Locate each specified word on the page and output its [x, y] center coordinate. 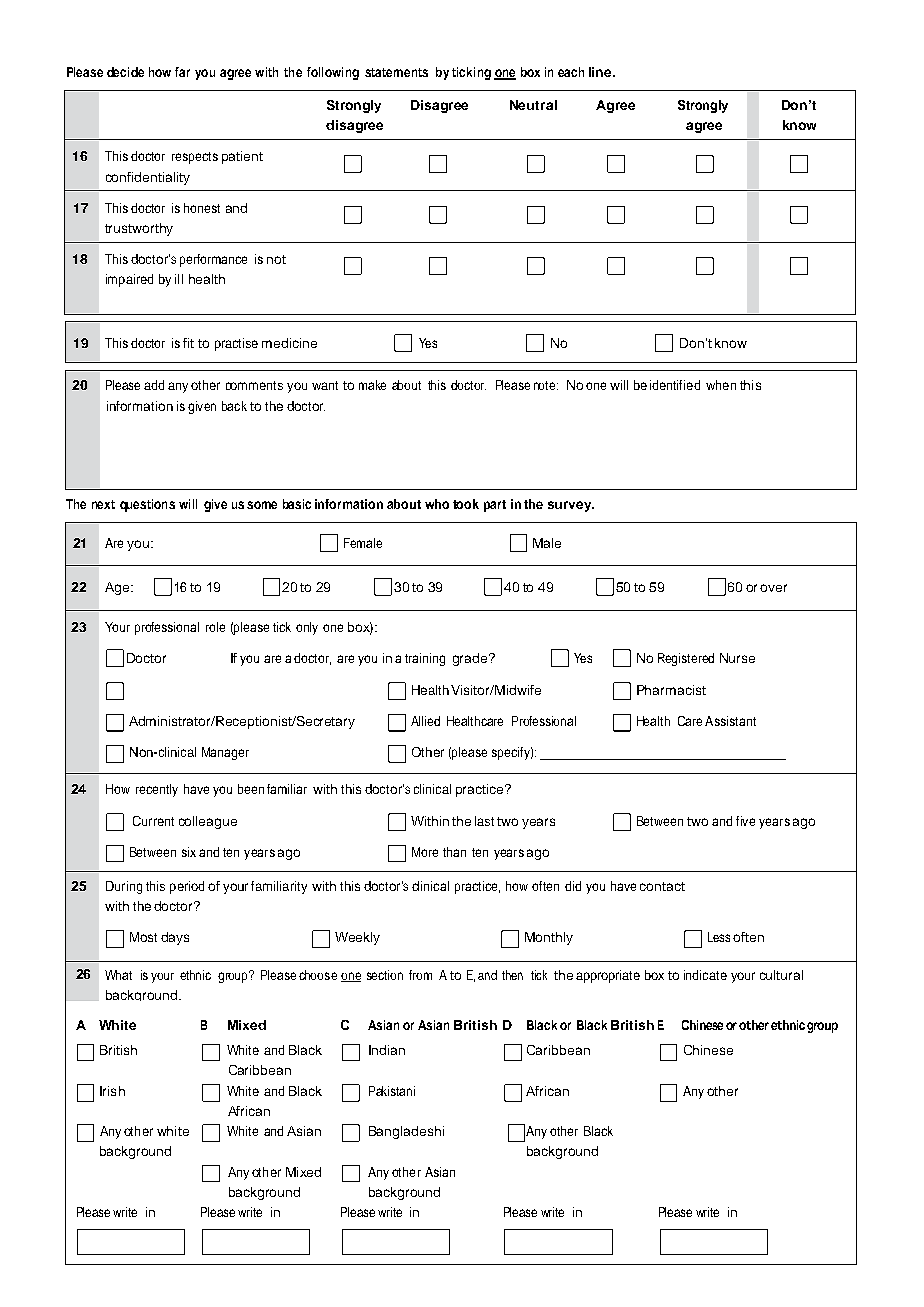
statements [396, 72]
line [601, 72]
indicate [705, 975]
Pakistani [392, 1091]
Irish [112, 1091]
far [182, 72]
